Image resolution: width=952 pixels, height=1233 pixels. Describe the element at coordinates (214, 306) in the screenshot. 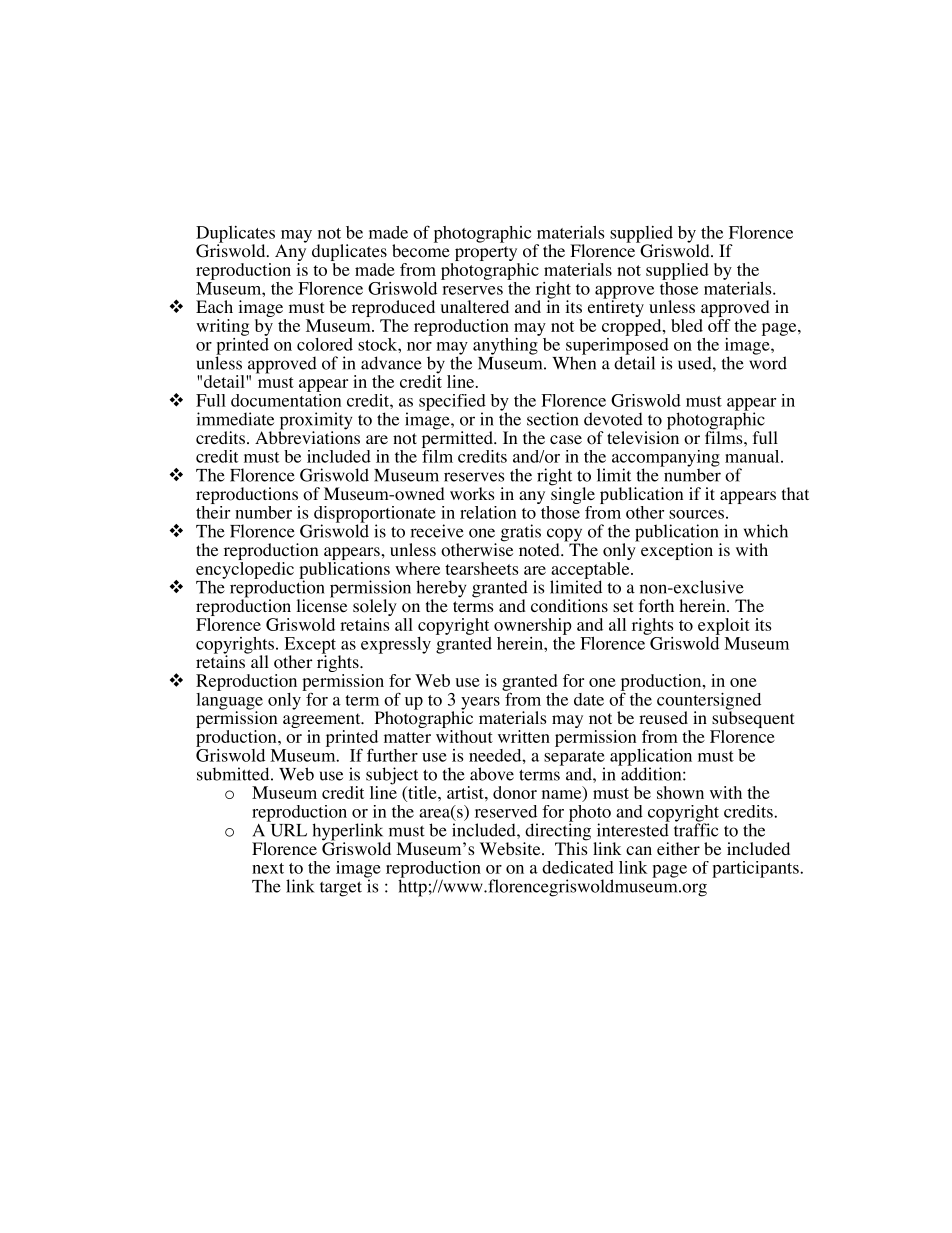

I see `Each` at that location.
